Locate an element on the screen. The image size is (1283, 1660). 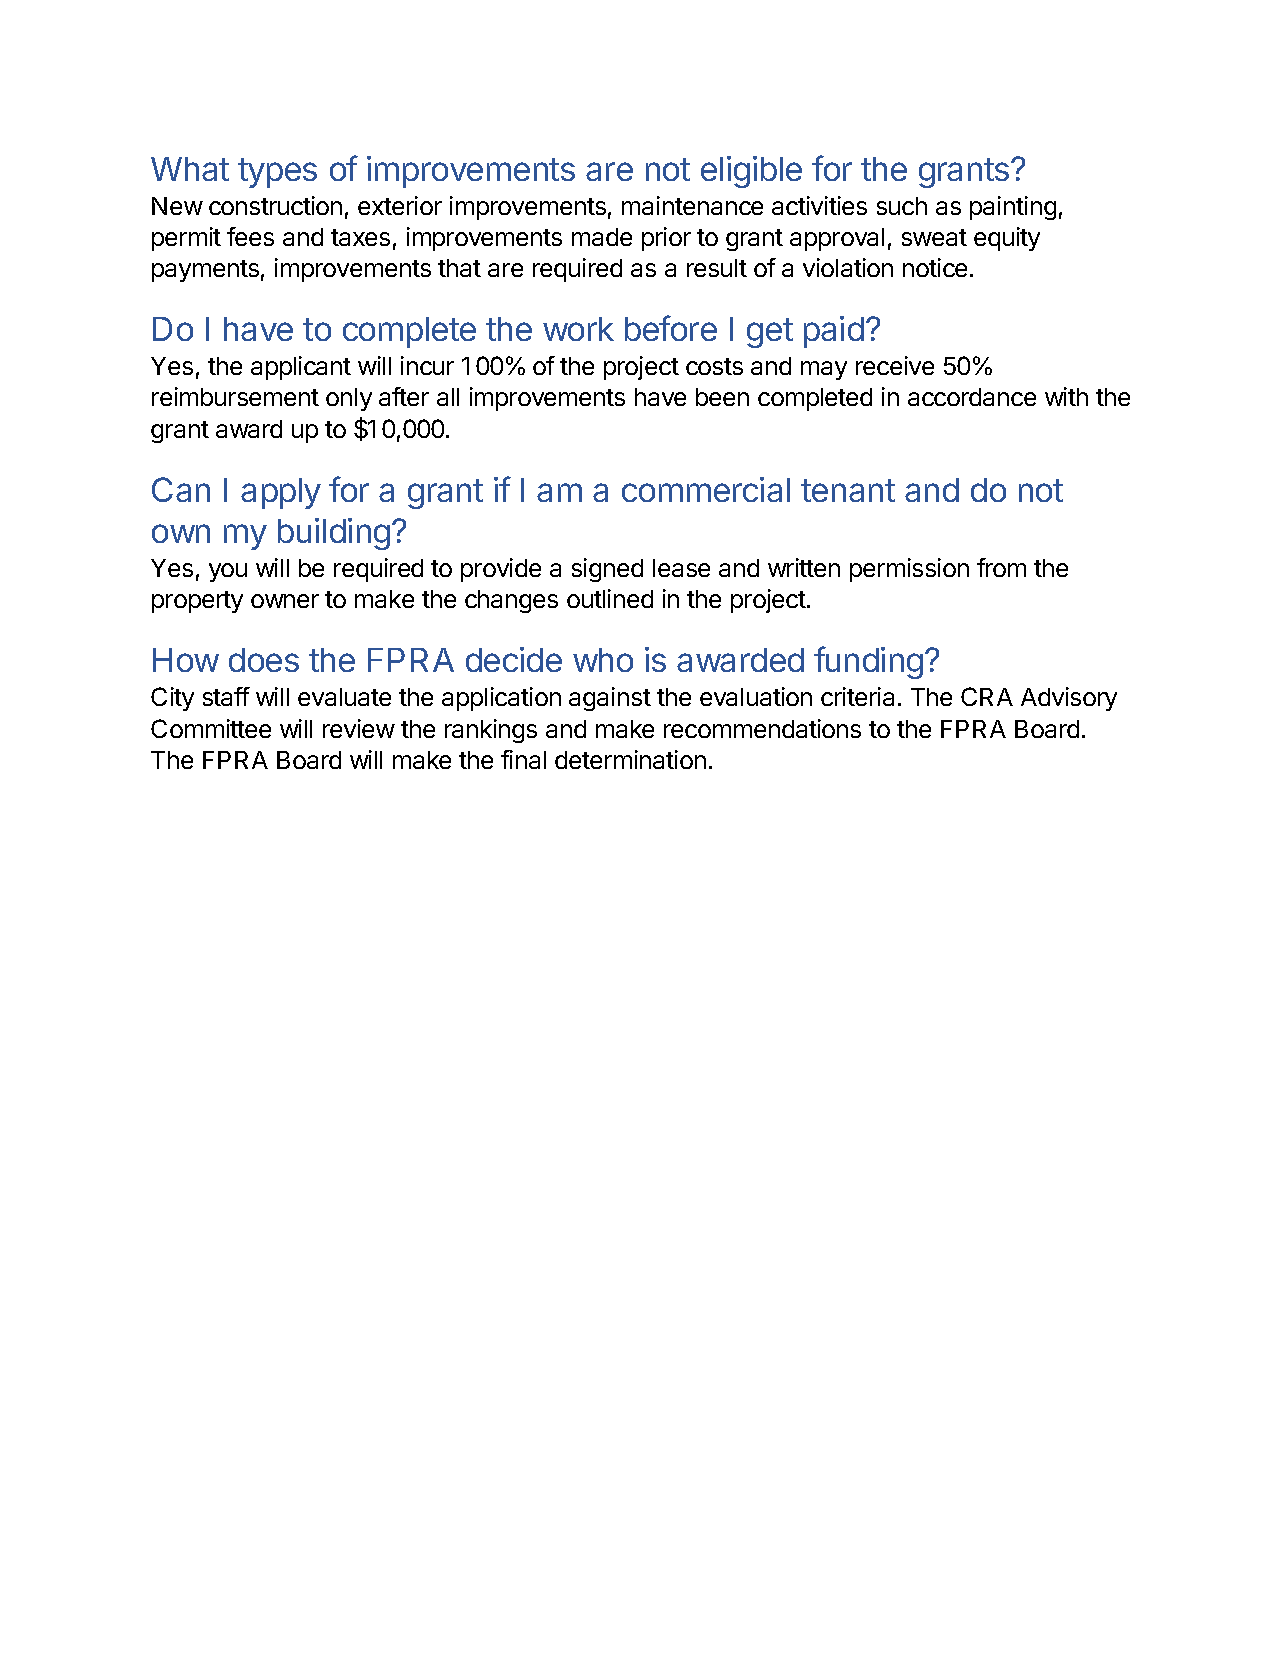
Committee is located at coordinates (211, 728).
